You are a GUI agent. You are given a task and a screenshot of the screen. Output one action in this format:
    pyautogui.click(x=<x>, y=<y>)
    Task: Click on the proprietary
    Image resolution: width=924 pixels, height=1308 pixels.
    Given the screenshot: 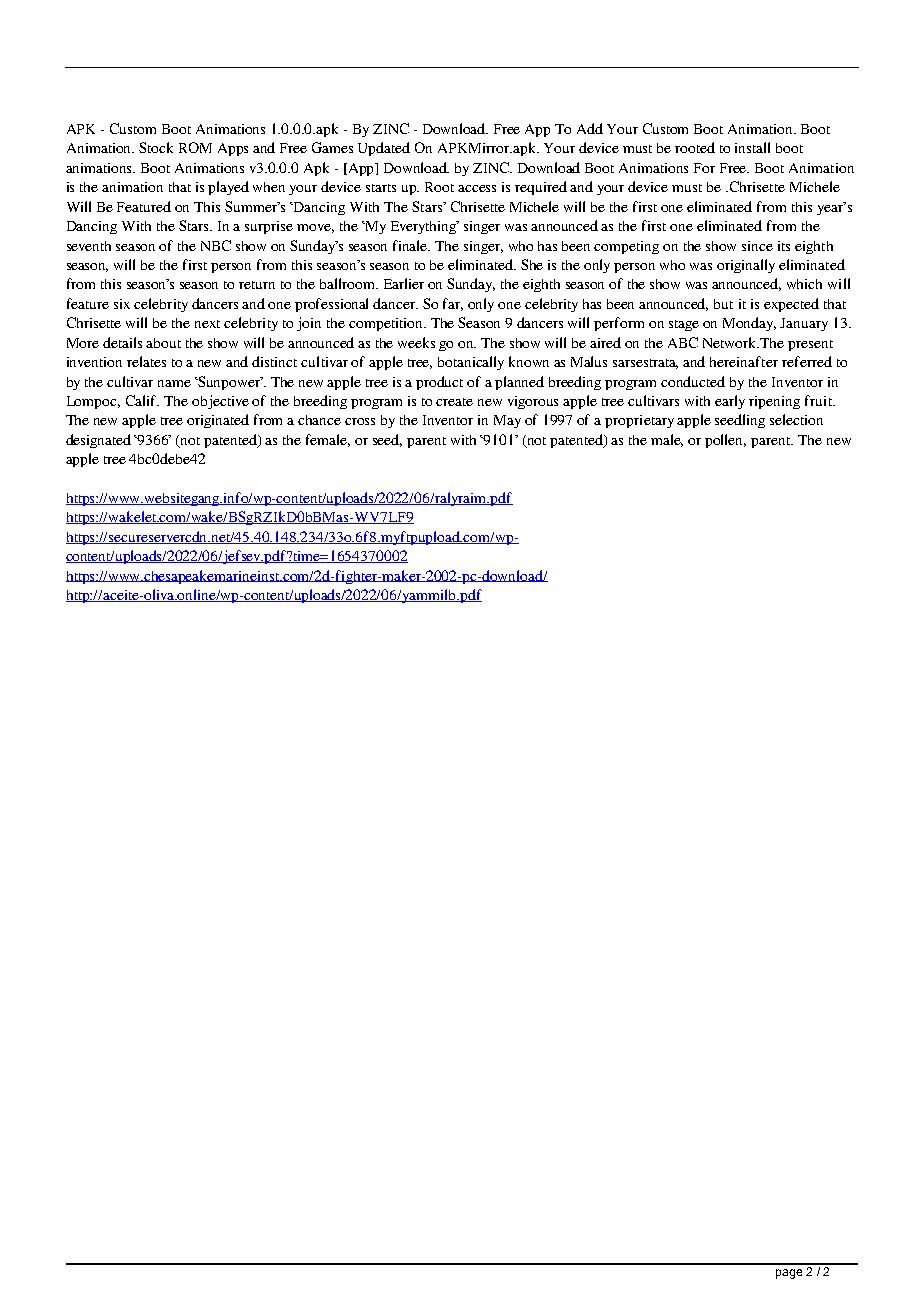 What is the action you would take?
    pyautogui.click(x=639, y=421)
